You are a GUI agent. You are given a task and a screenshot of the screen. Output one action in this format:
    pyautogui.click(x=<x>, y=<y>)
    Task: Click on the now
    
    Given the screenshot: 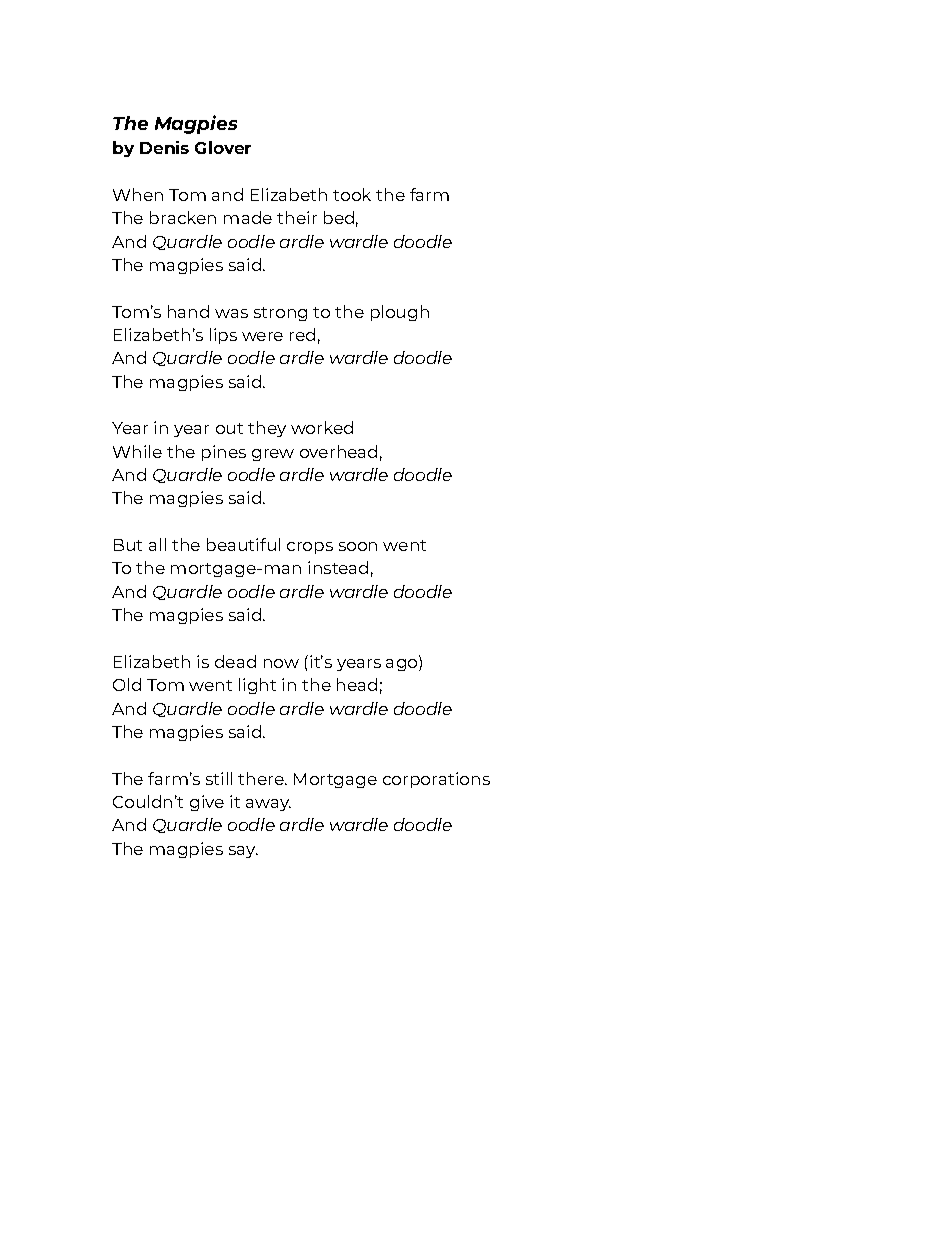 What is the action you would take?
    pyautogui.click(x=281, y=663)
